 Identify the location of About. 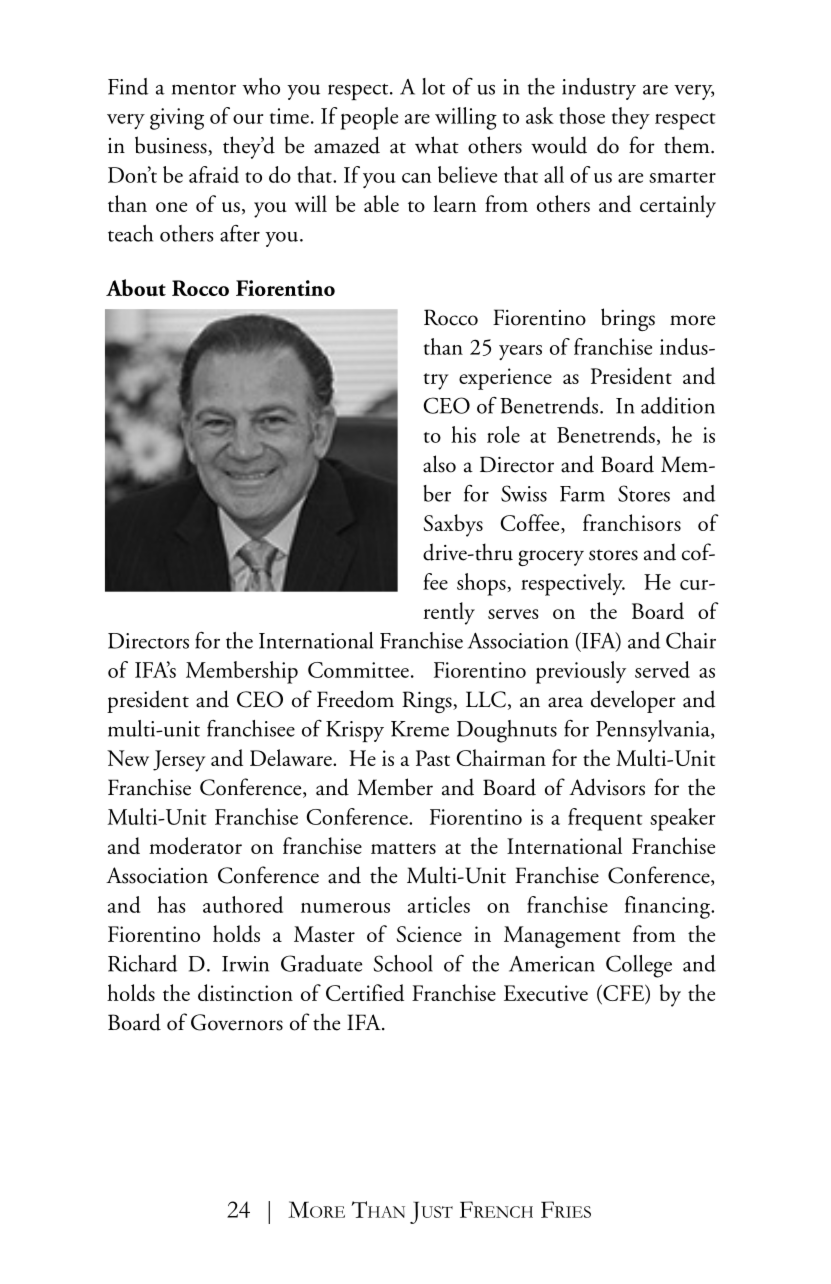
(136, 287).
